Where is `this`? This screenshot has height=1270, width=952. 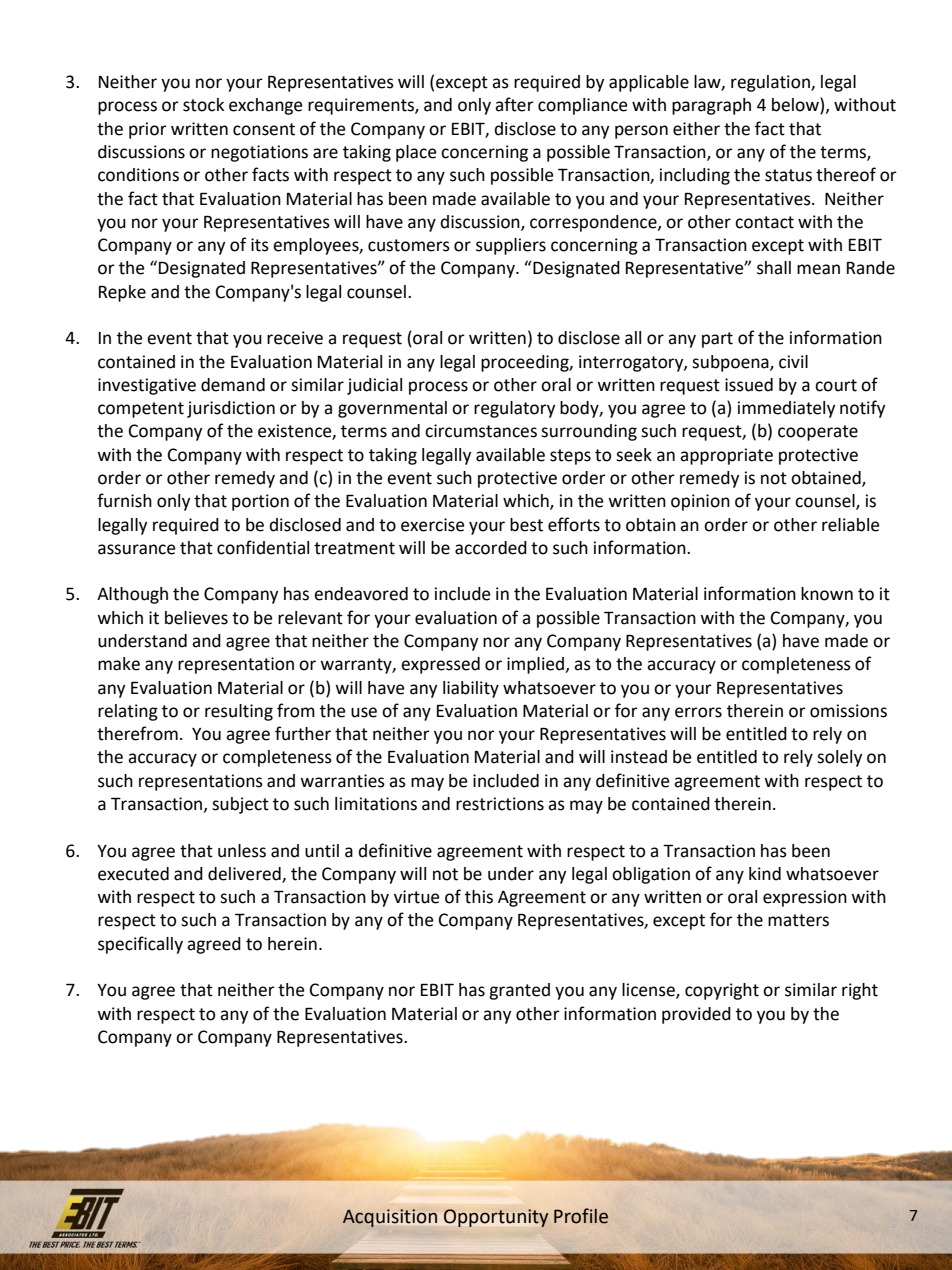
this is located at coordinates (479, 897).
